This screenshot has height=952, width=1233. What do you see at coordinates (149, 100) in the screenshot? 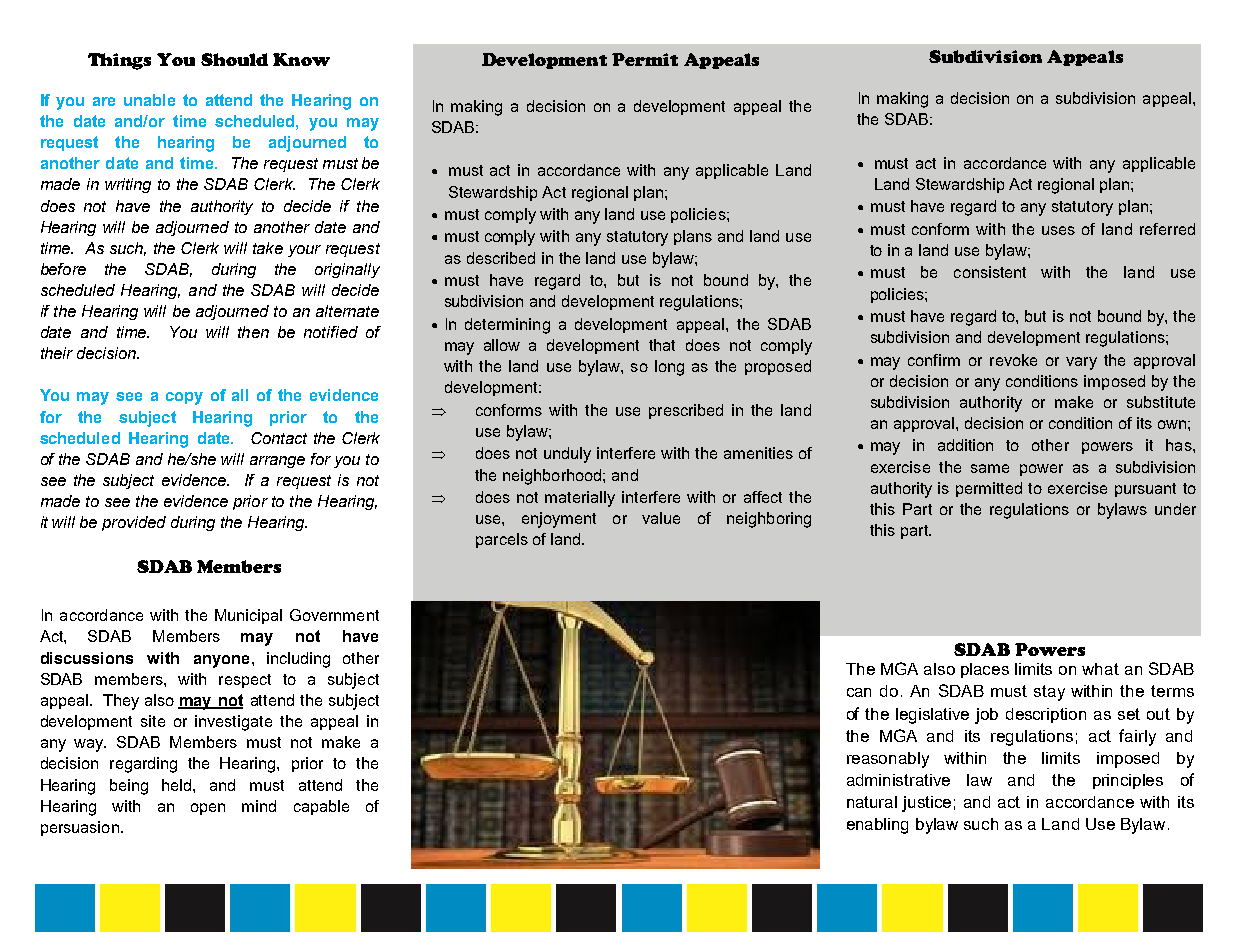
I see `unable` at bounding box center [149, 100].
